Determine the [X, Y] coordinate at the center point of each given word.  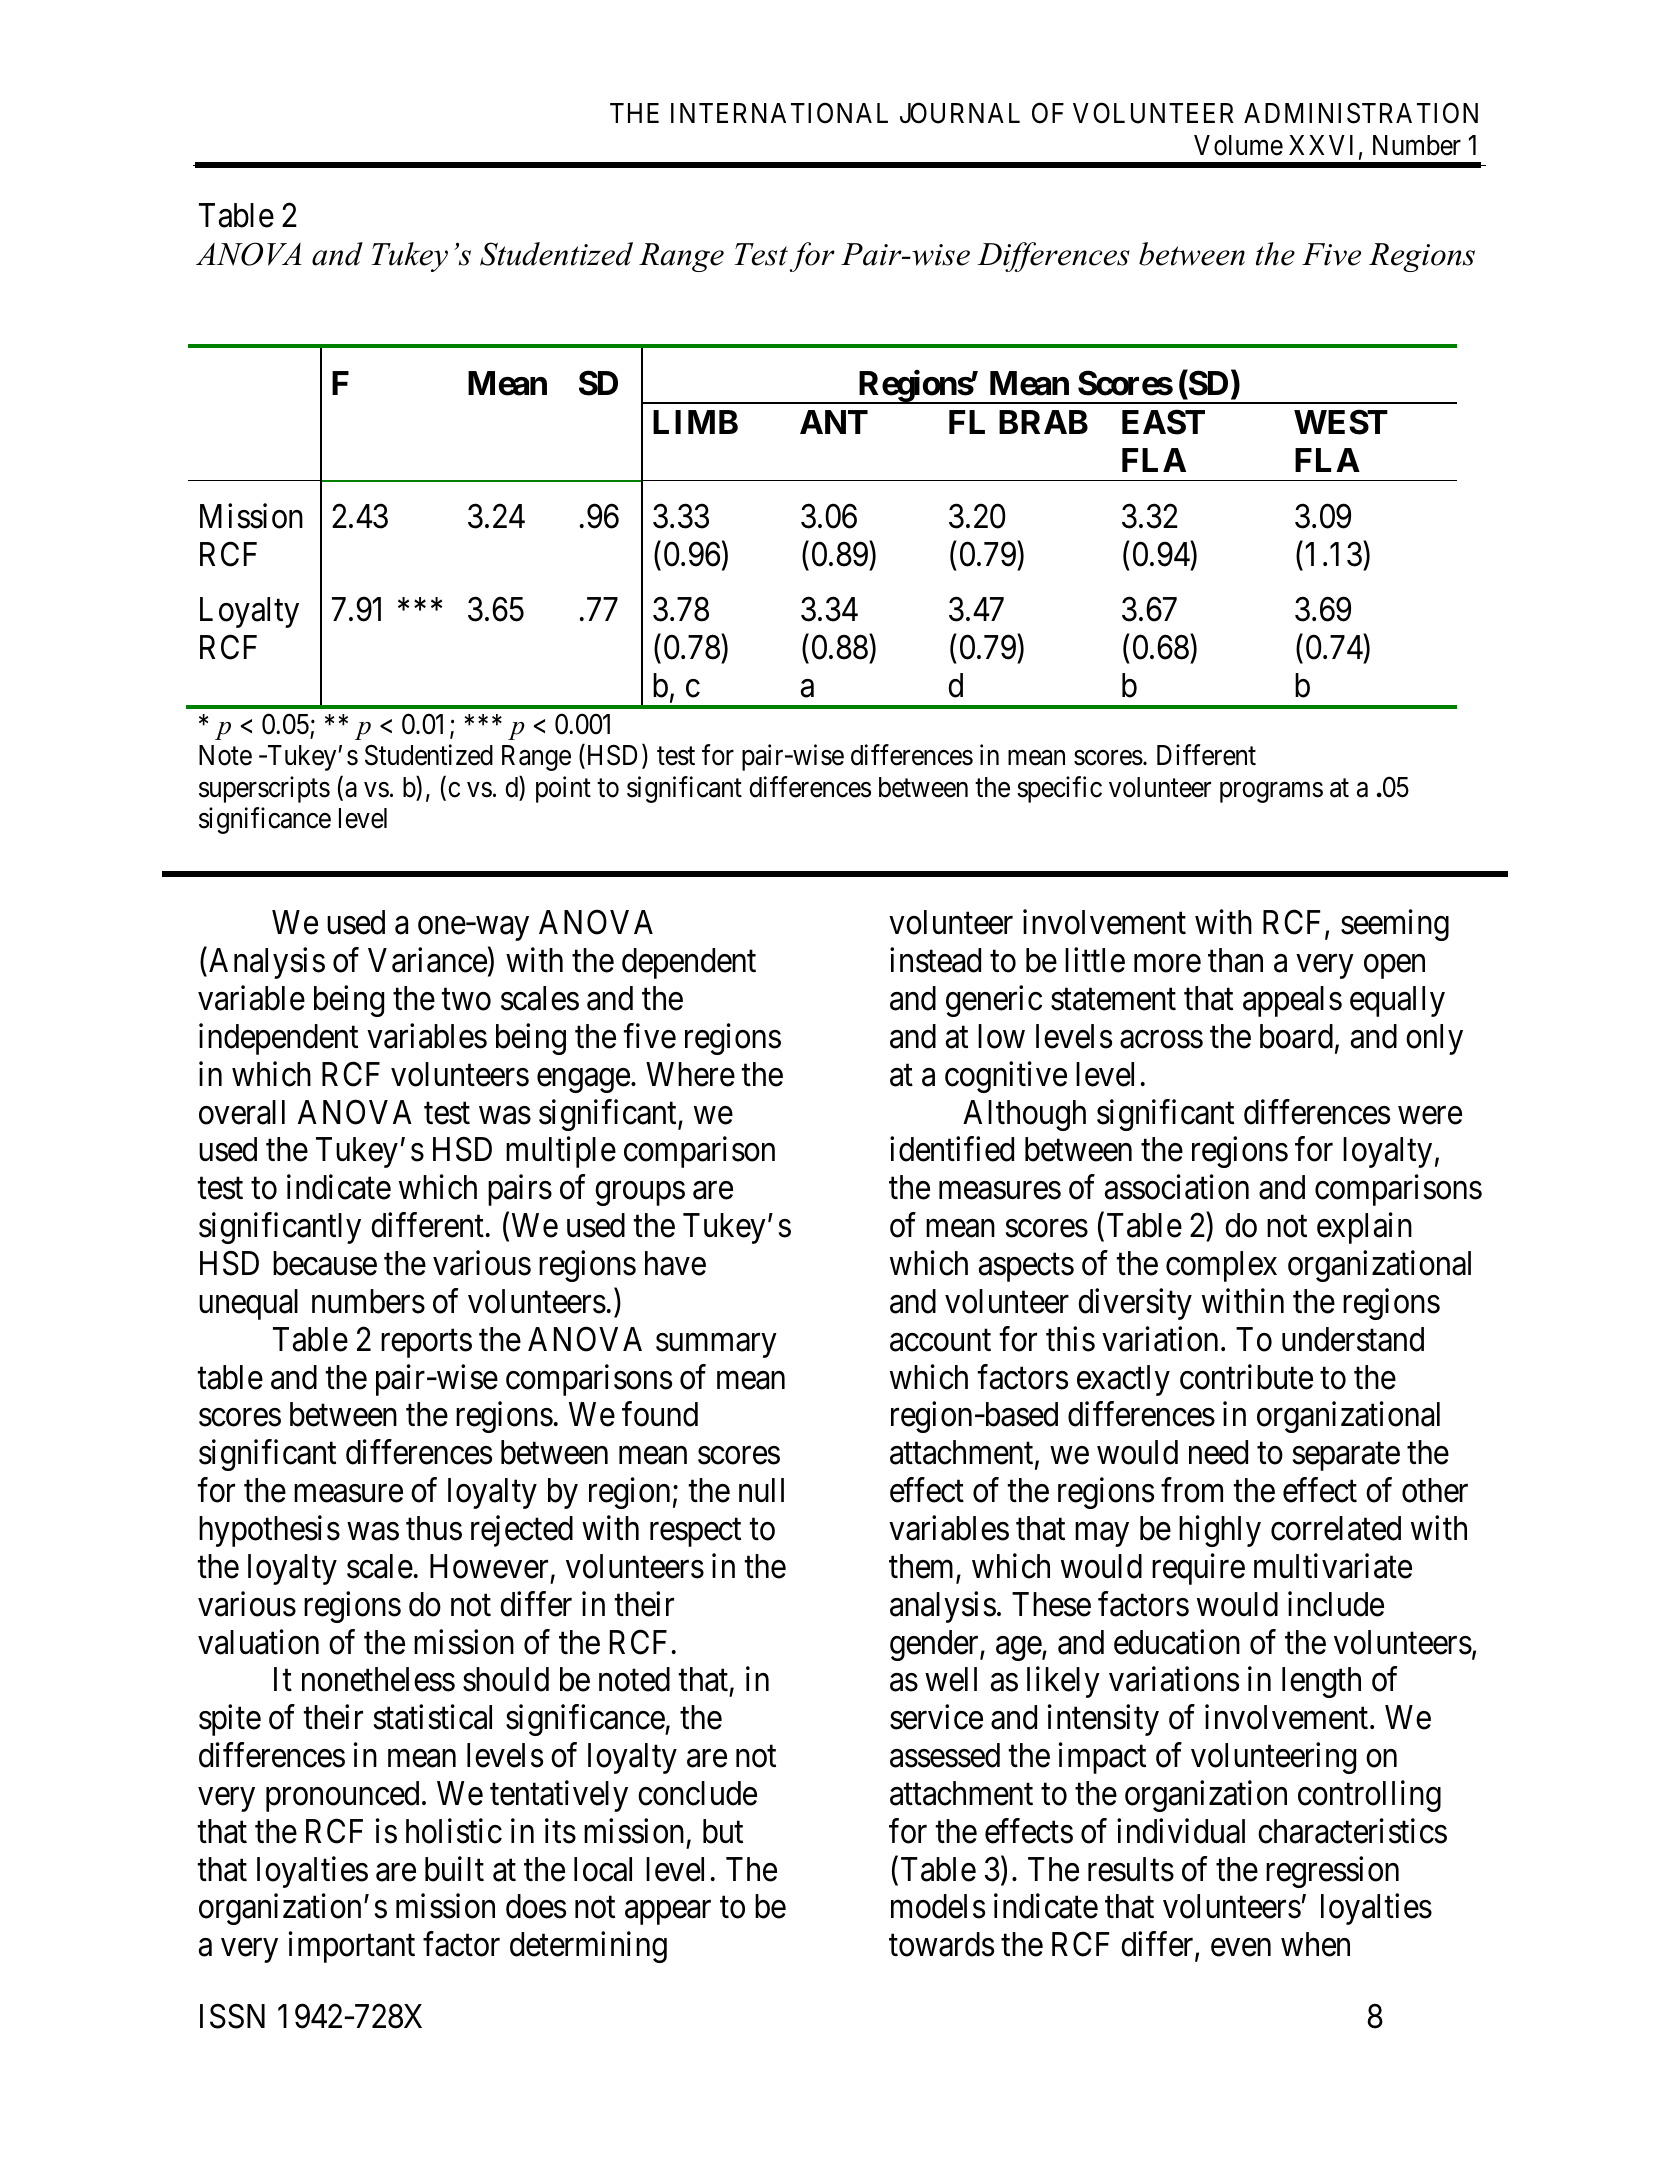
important [352, 1947]
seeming [1395, 925]
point [563, 789]
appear [668, 1913]
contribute [1246, 1377]
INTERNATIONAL [779, 113]
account [940, 1341]
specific [1059, 789]
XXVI [1321, 145]
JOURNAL [960, 113]
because [325, 1263]
